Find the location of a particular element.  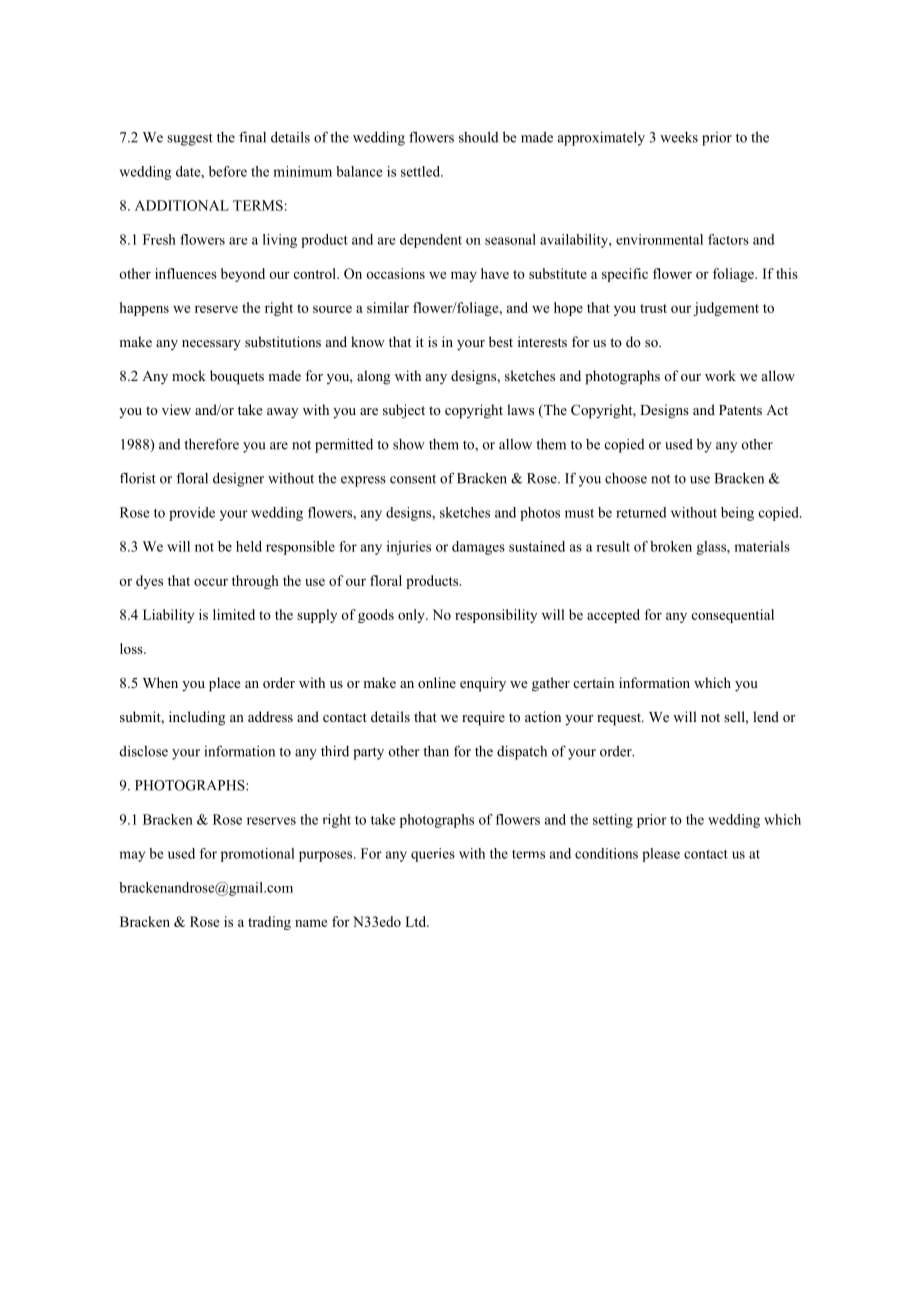

work is located at coordinates (720, 375).
